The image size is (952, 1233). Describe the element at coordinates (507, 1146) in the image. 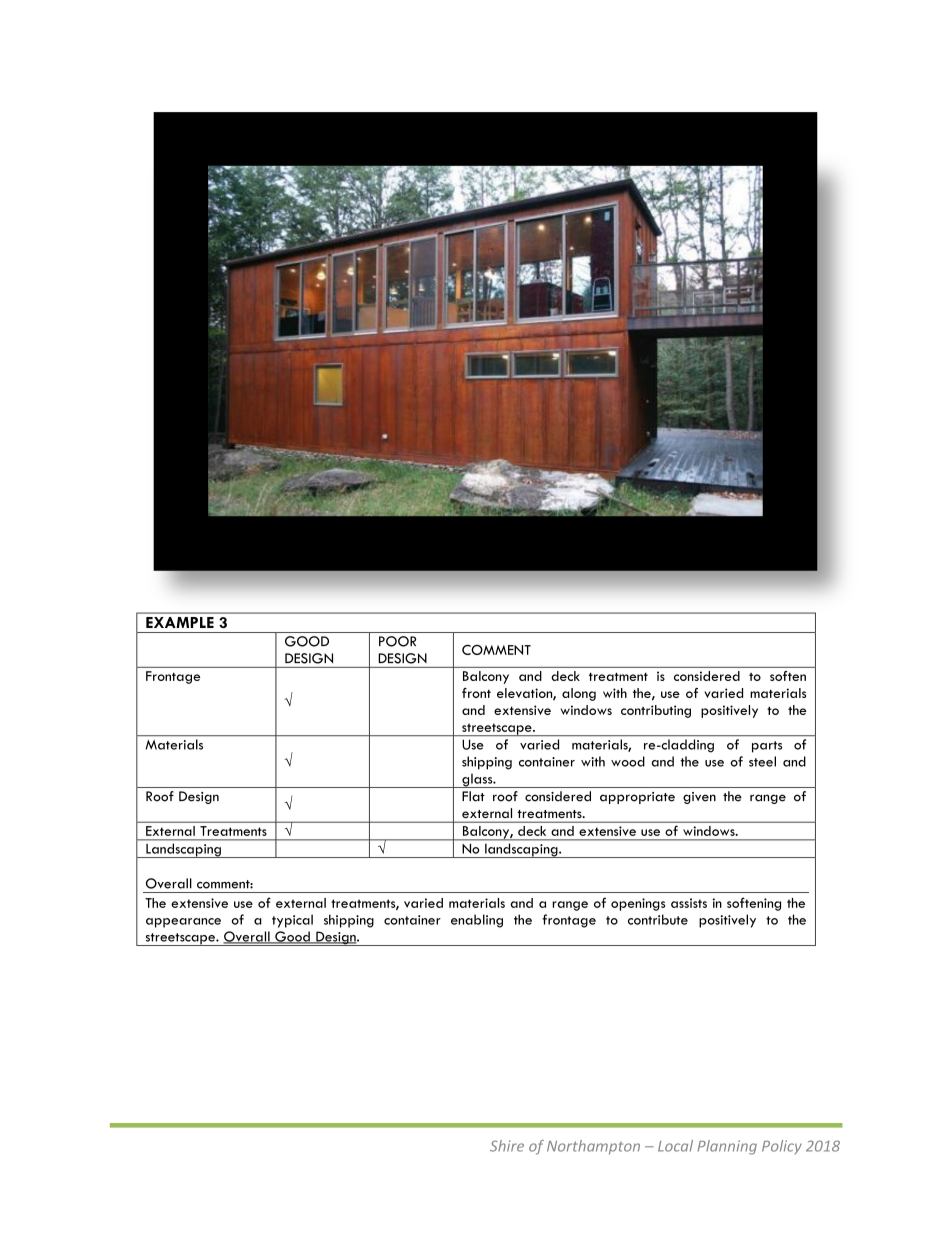

I see `Shire` at that location.
